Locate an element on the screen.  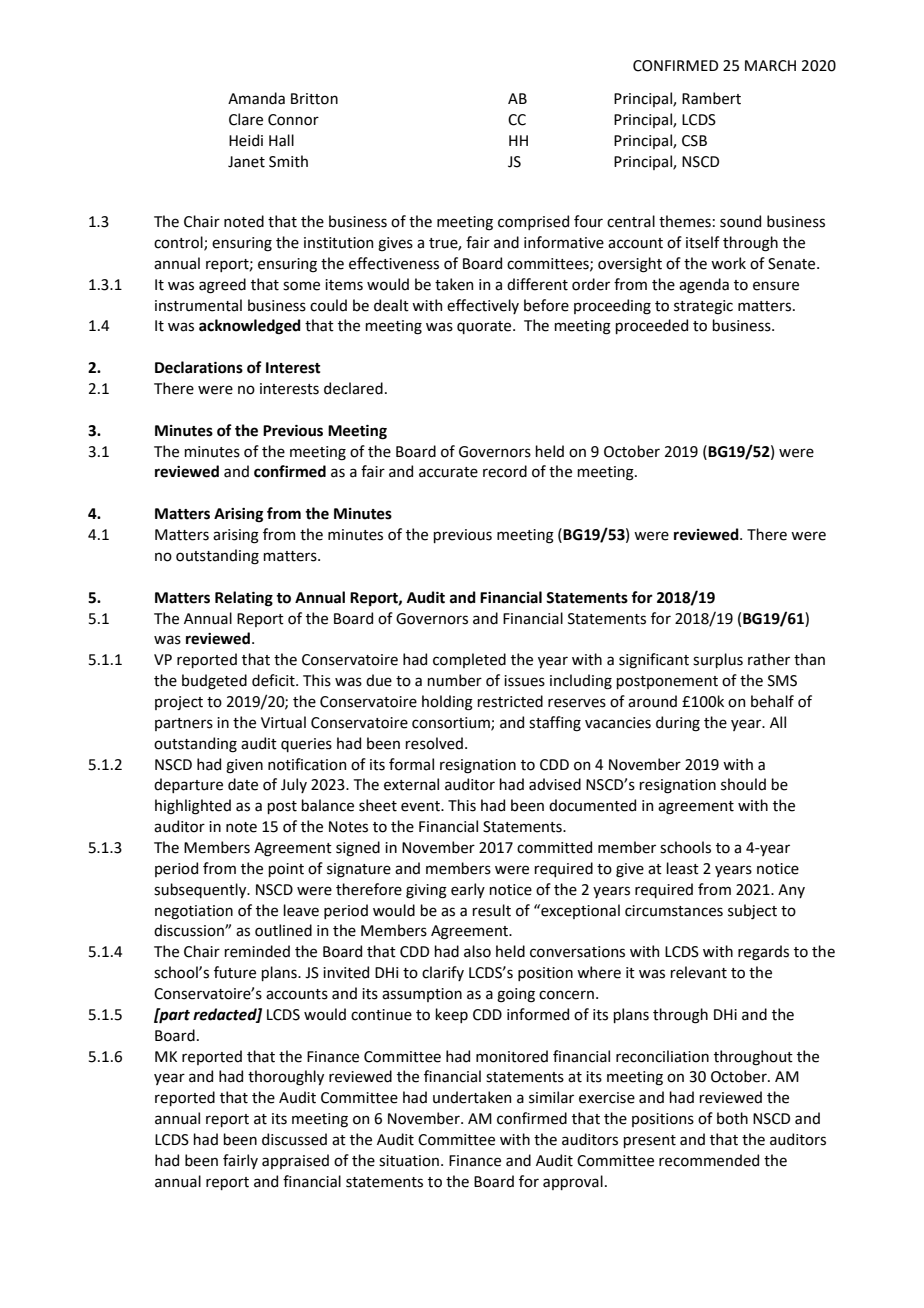
MARCH is located at coordinates (770, 66).
